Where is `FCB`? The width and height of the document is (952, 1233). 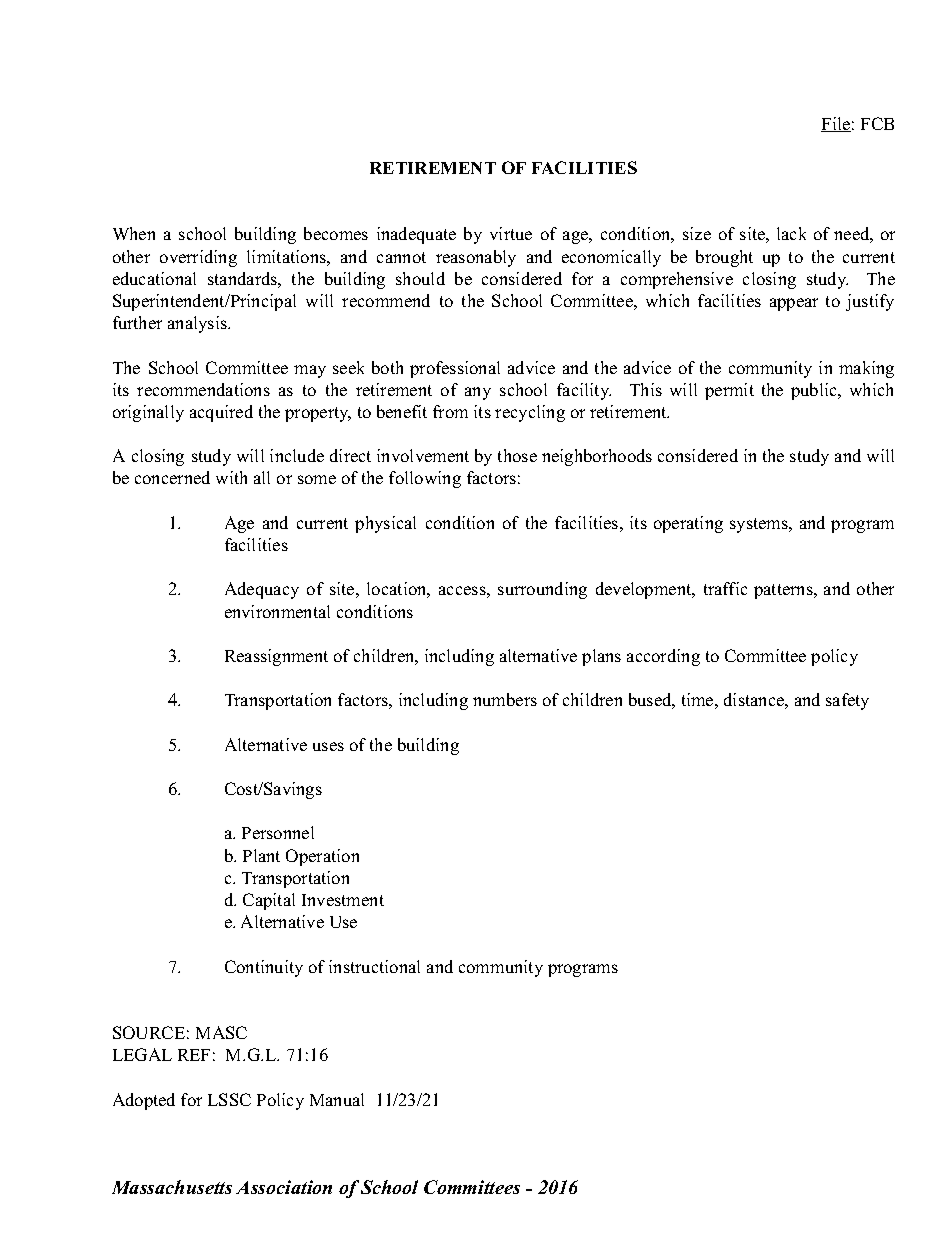
FCB is located at coordinates (877, 123).
